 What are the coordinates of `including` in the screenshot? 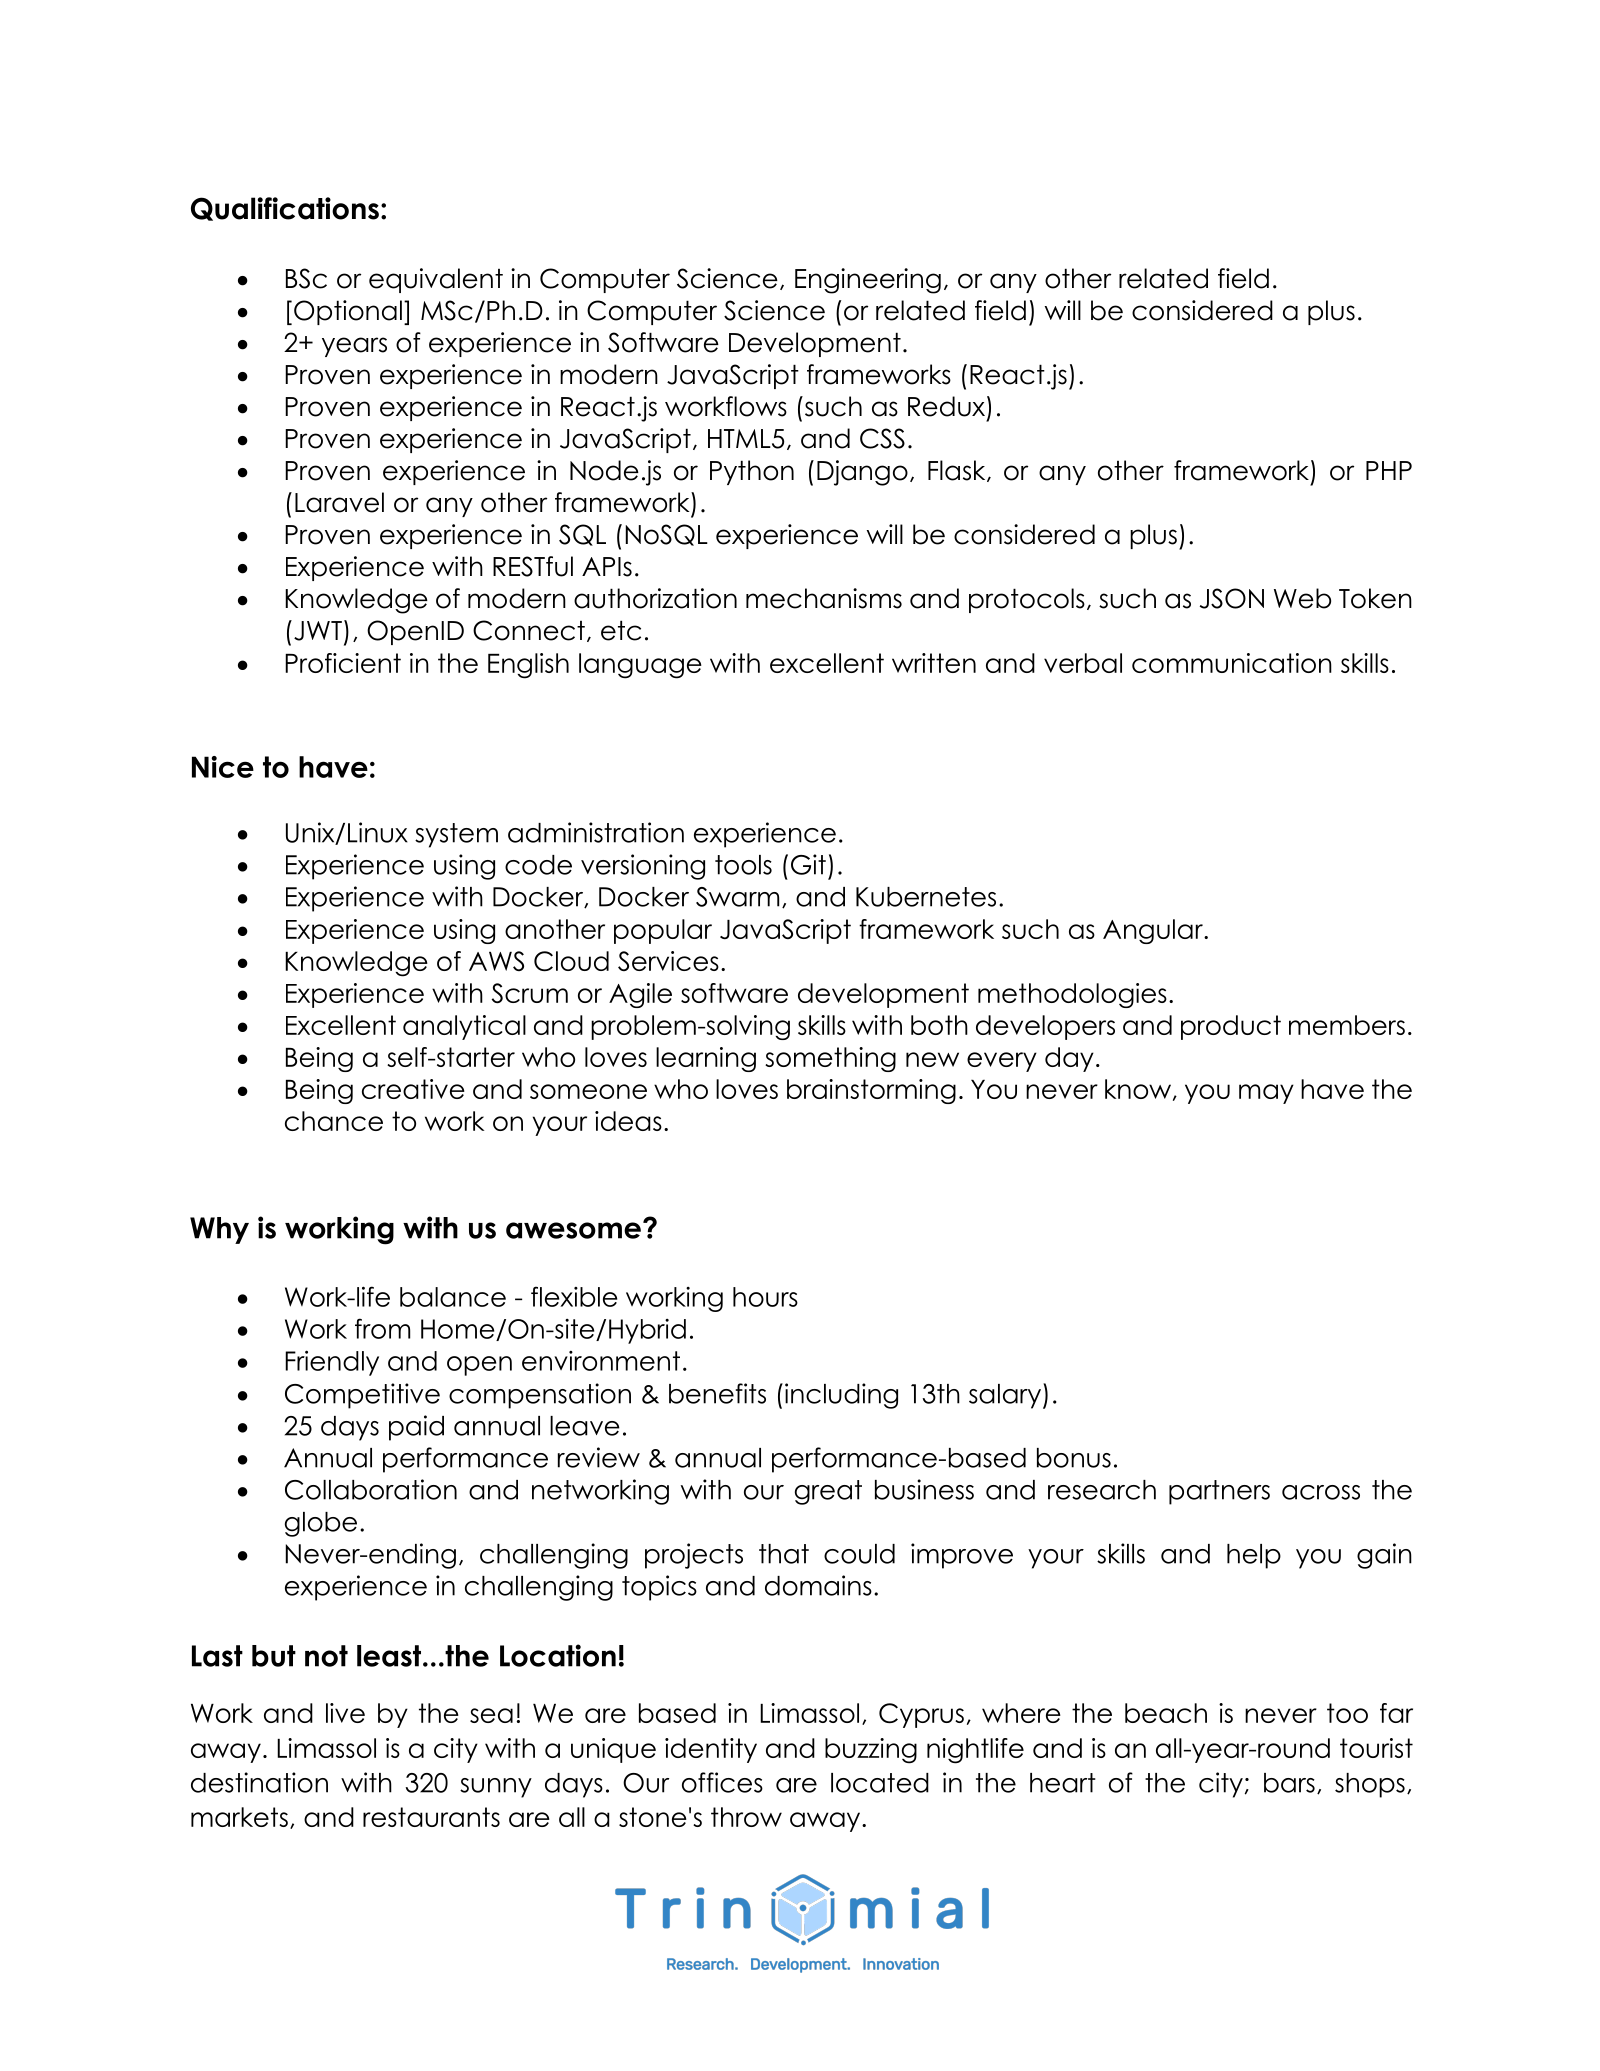 It's located at (841, 1396).
